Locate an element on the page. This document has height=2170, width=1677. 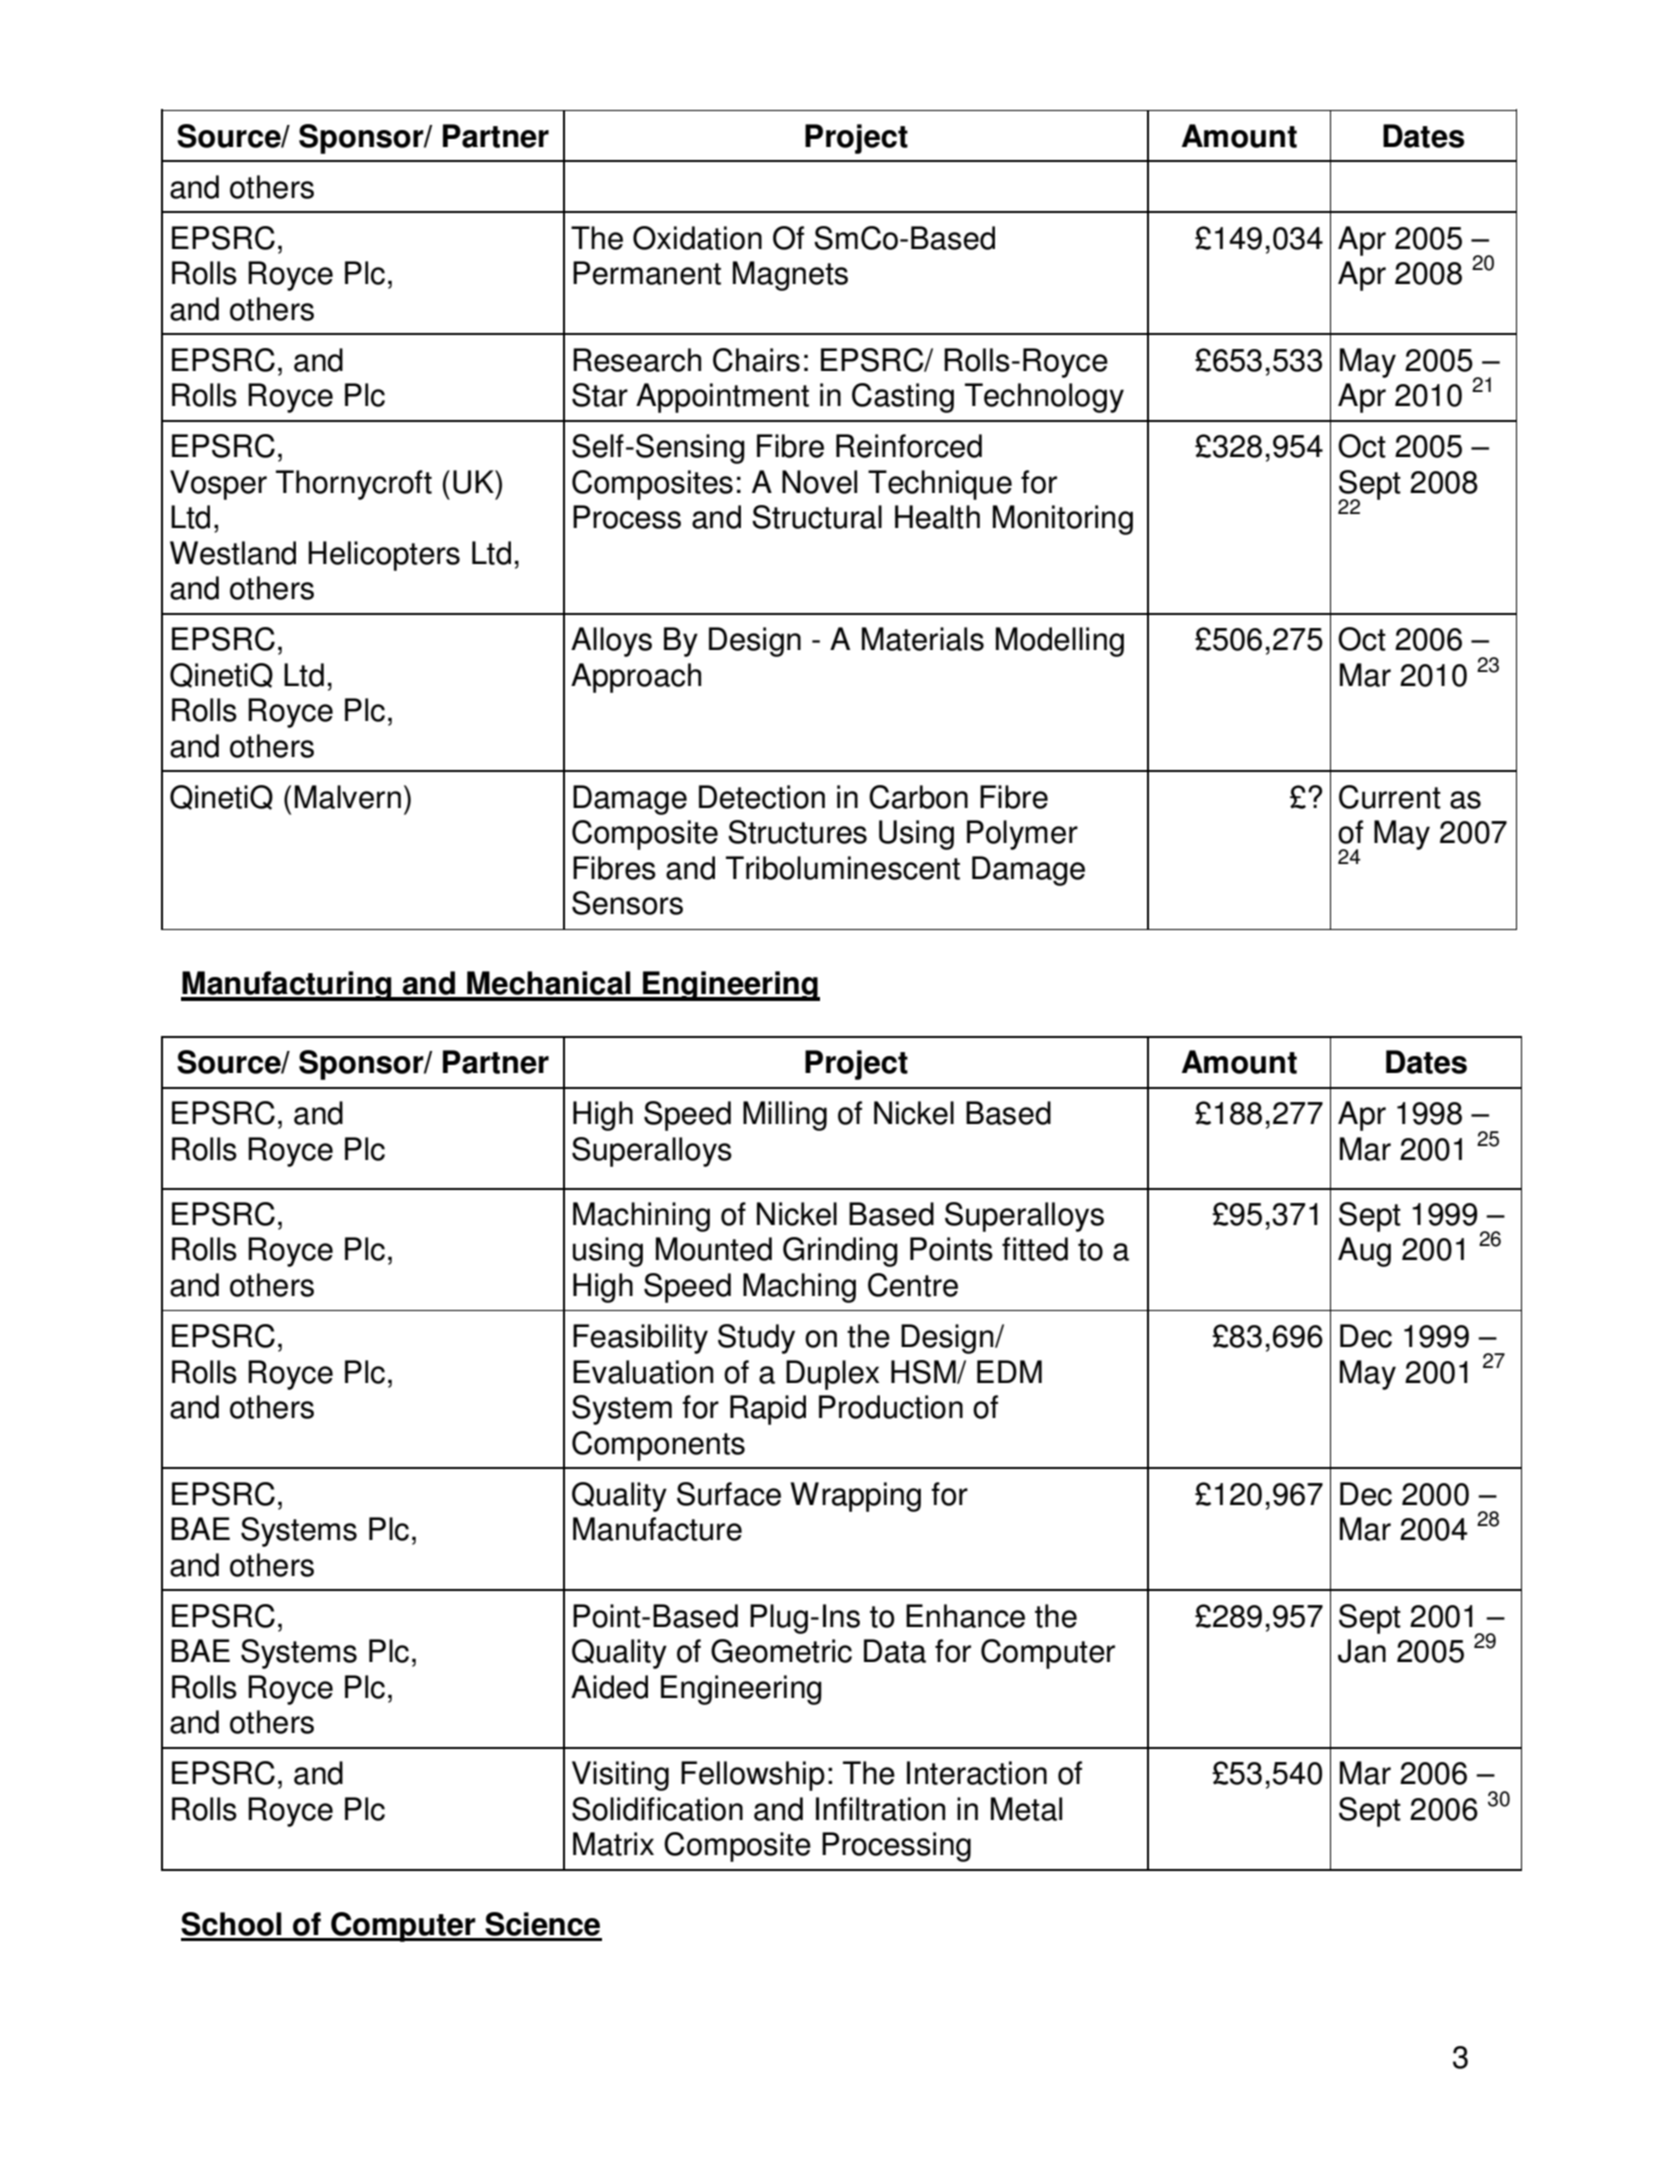
Permanent is located at coordinates (647, 273).
